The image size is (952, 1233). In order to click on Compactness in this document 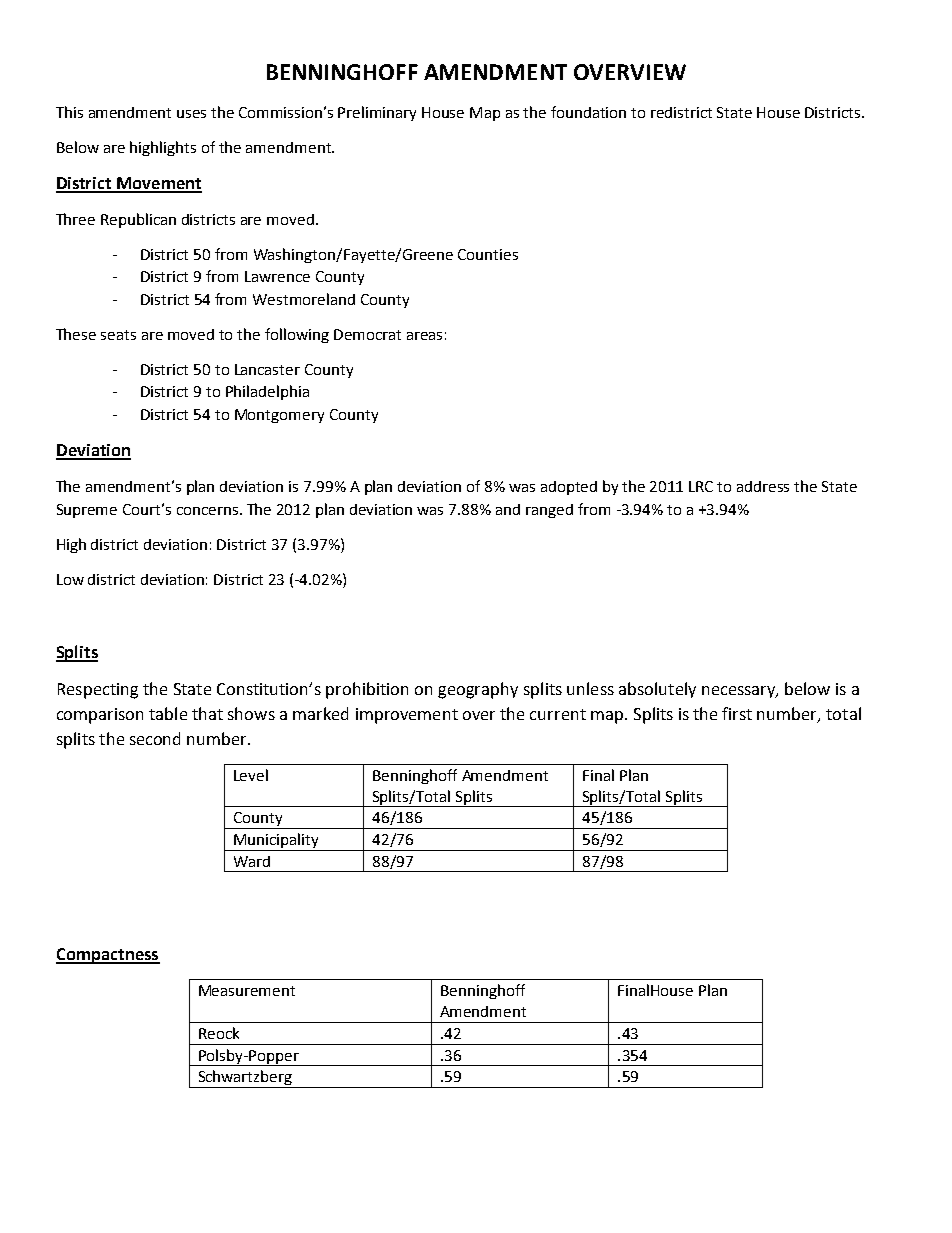, I will do `click(108, 956)`.
